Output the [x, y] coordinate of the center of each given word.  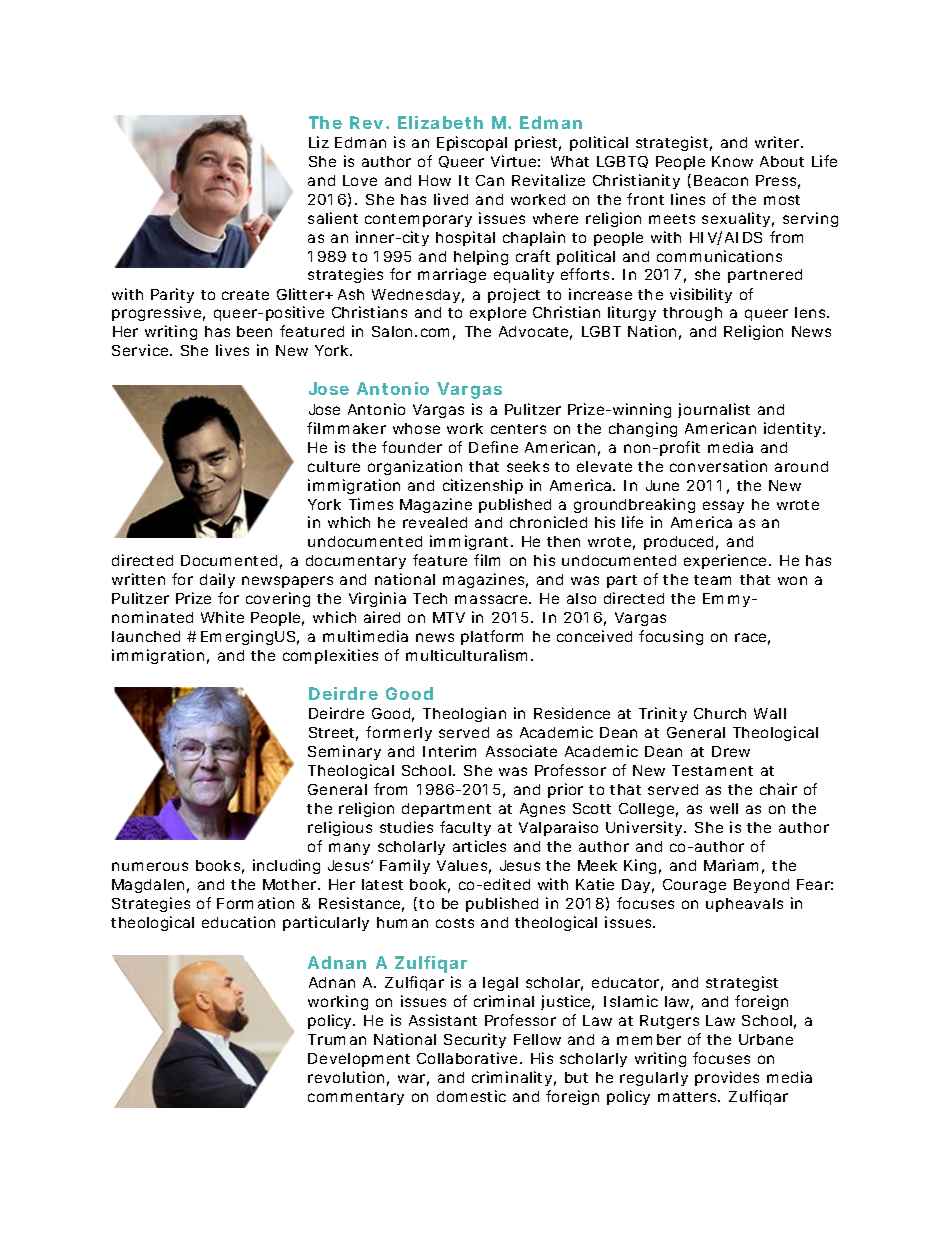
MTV [449, 617]
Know [732, 161]
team [712, 580]
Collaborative [469, 1058]
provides [727, 1078]
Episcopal [472, 143]
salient [333, 218]
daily [217, 580]
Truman [337, 1039]
